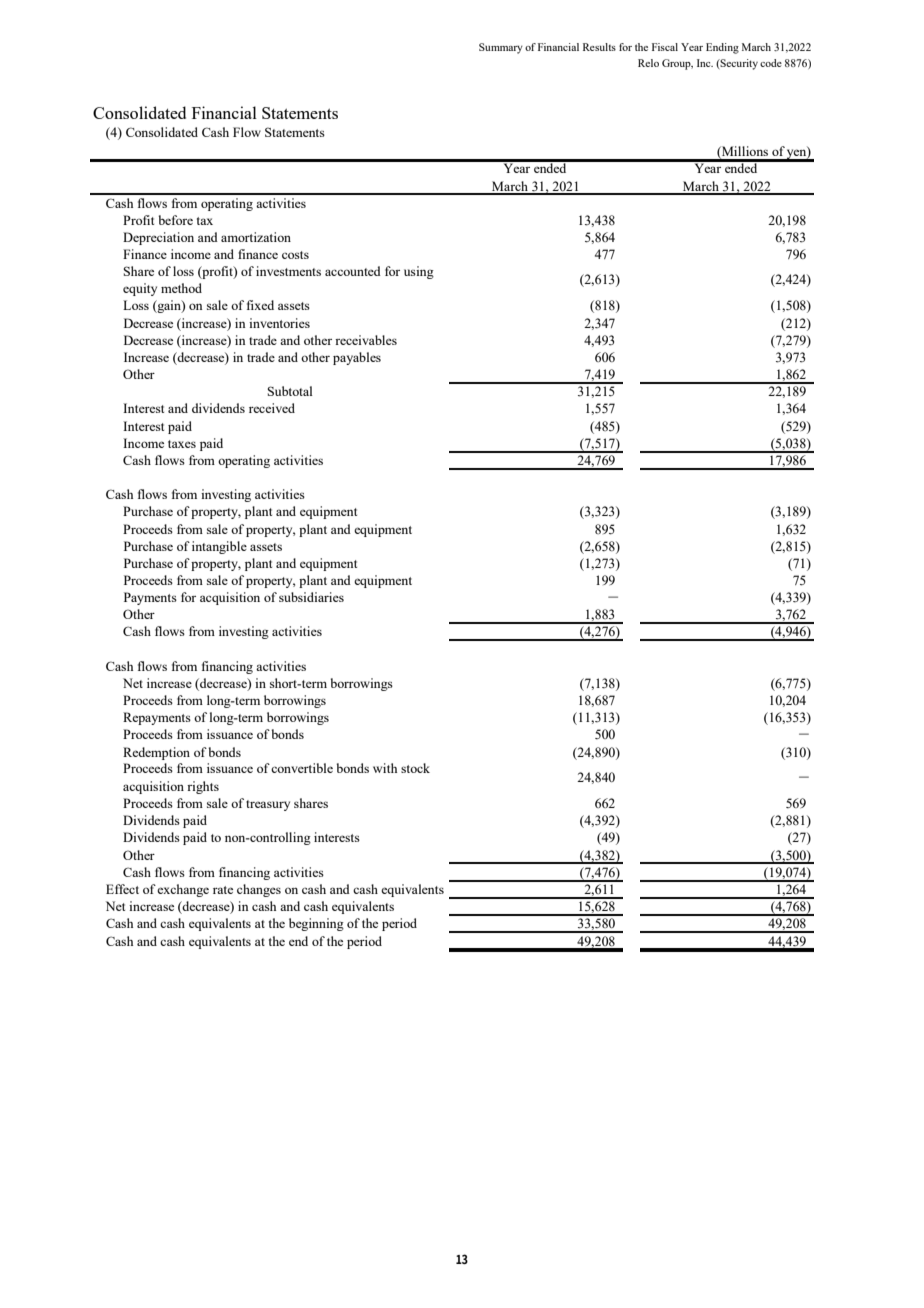  I want to click on before, so click(175, 220).
